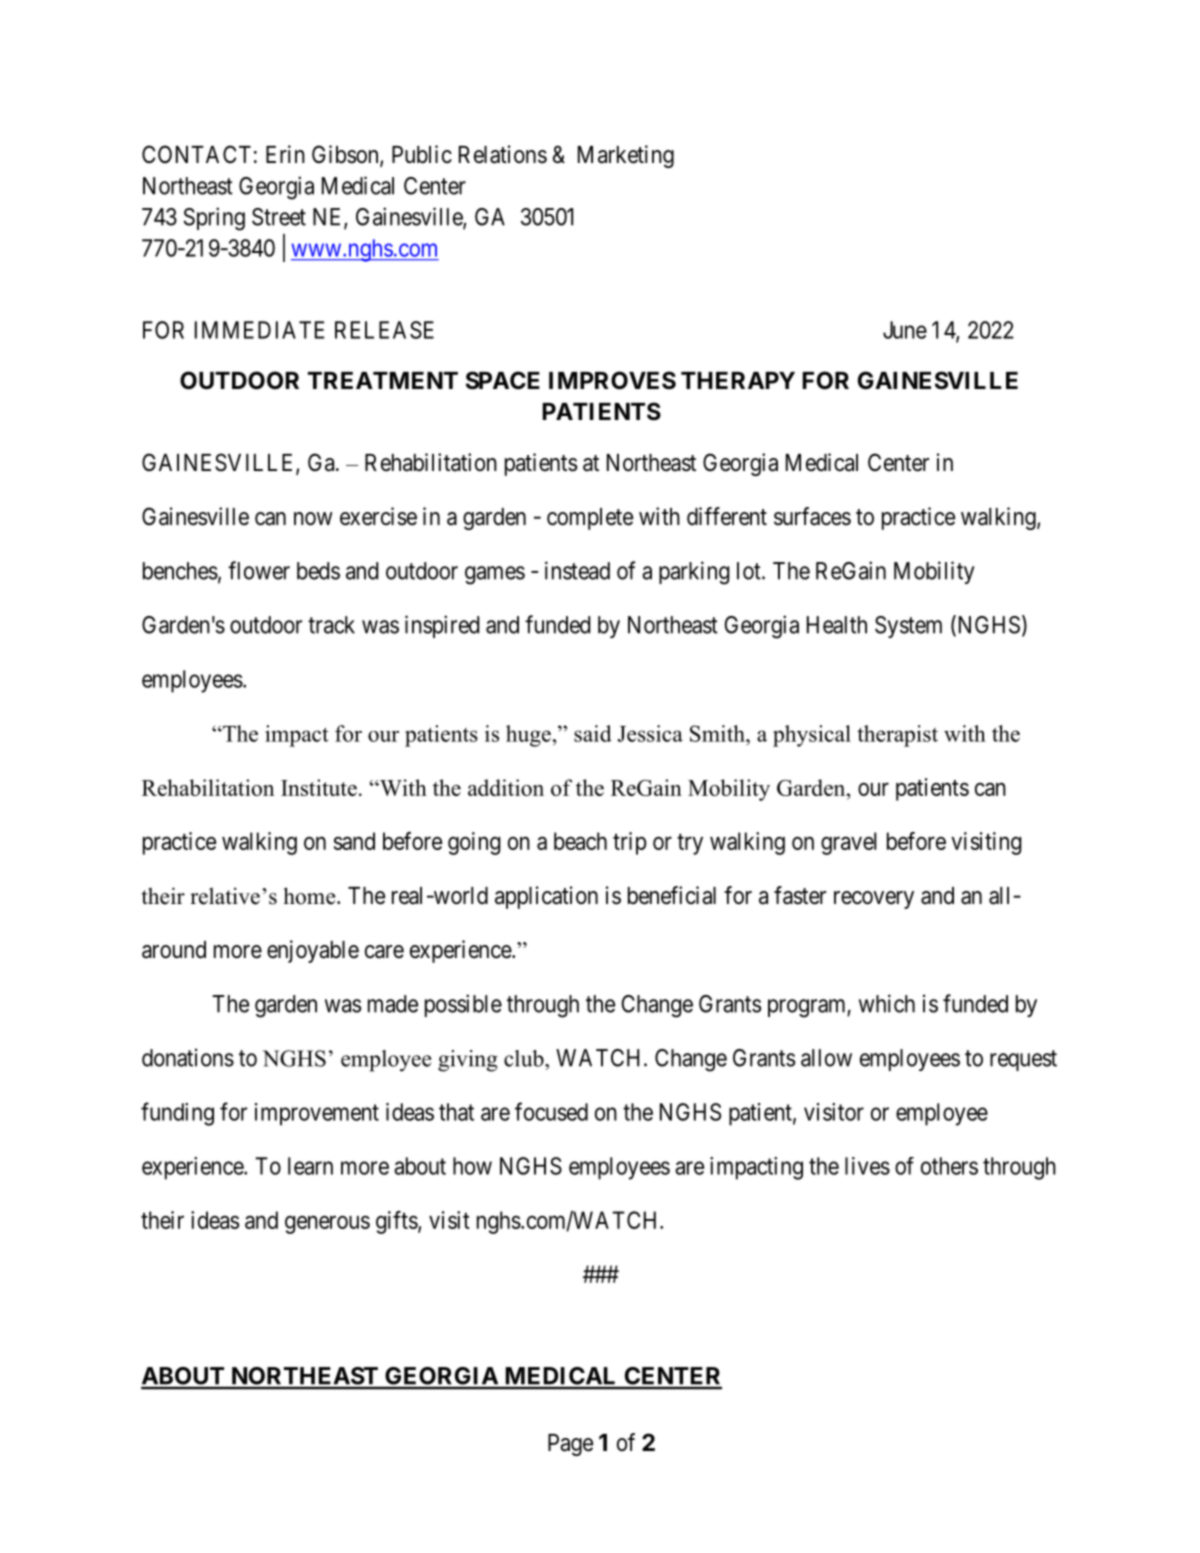 The width and height of the page is (1200, 1553). What do you see at coordinates (525, 1058) in the page?
I see `club` at bounding box center [525, 1058].
